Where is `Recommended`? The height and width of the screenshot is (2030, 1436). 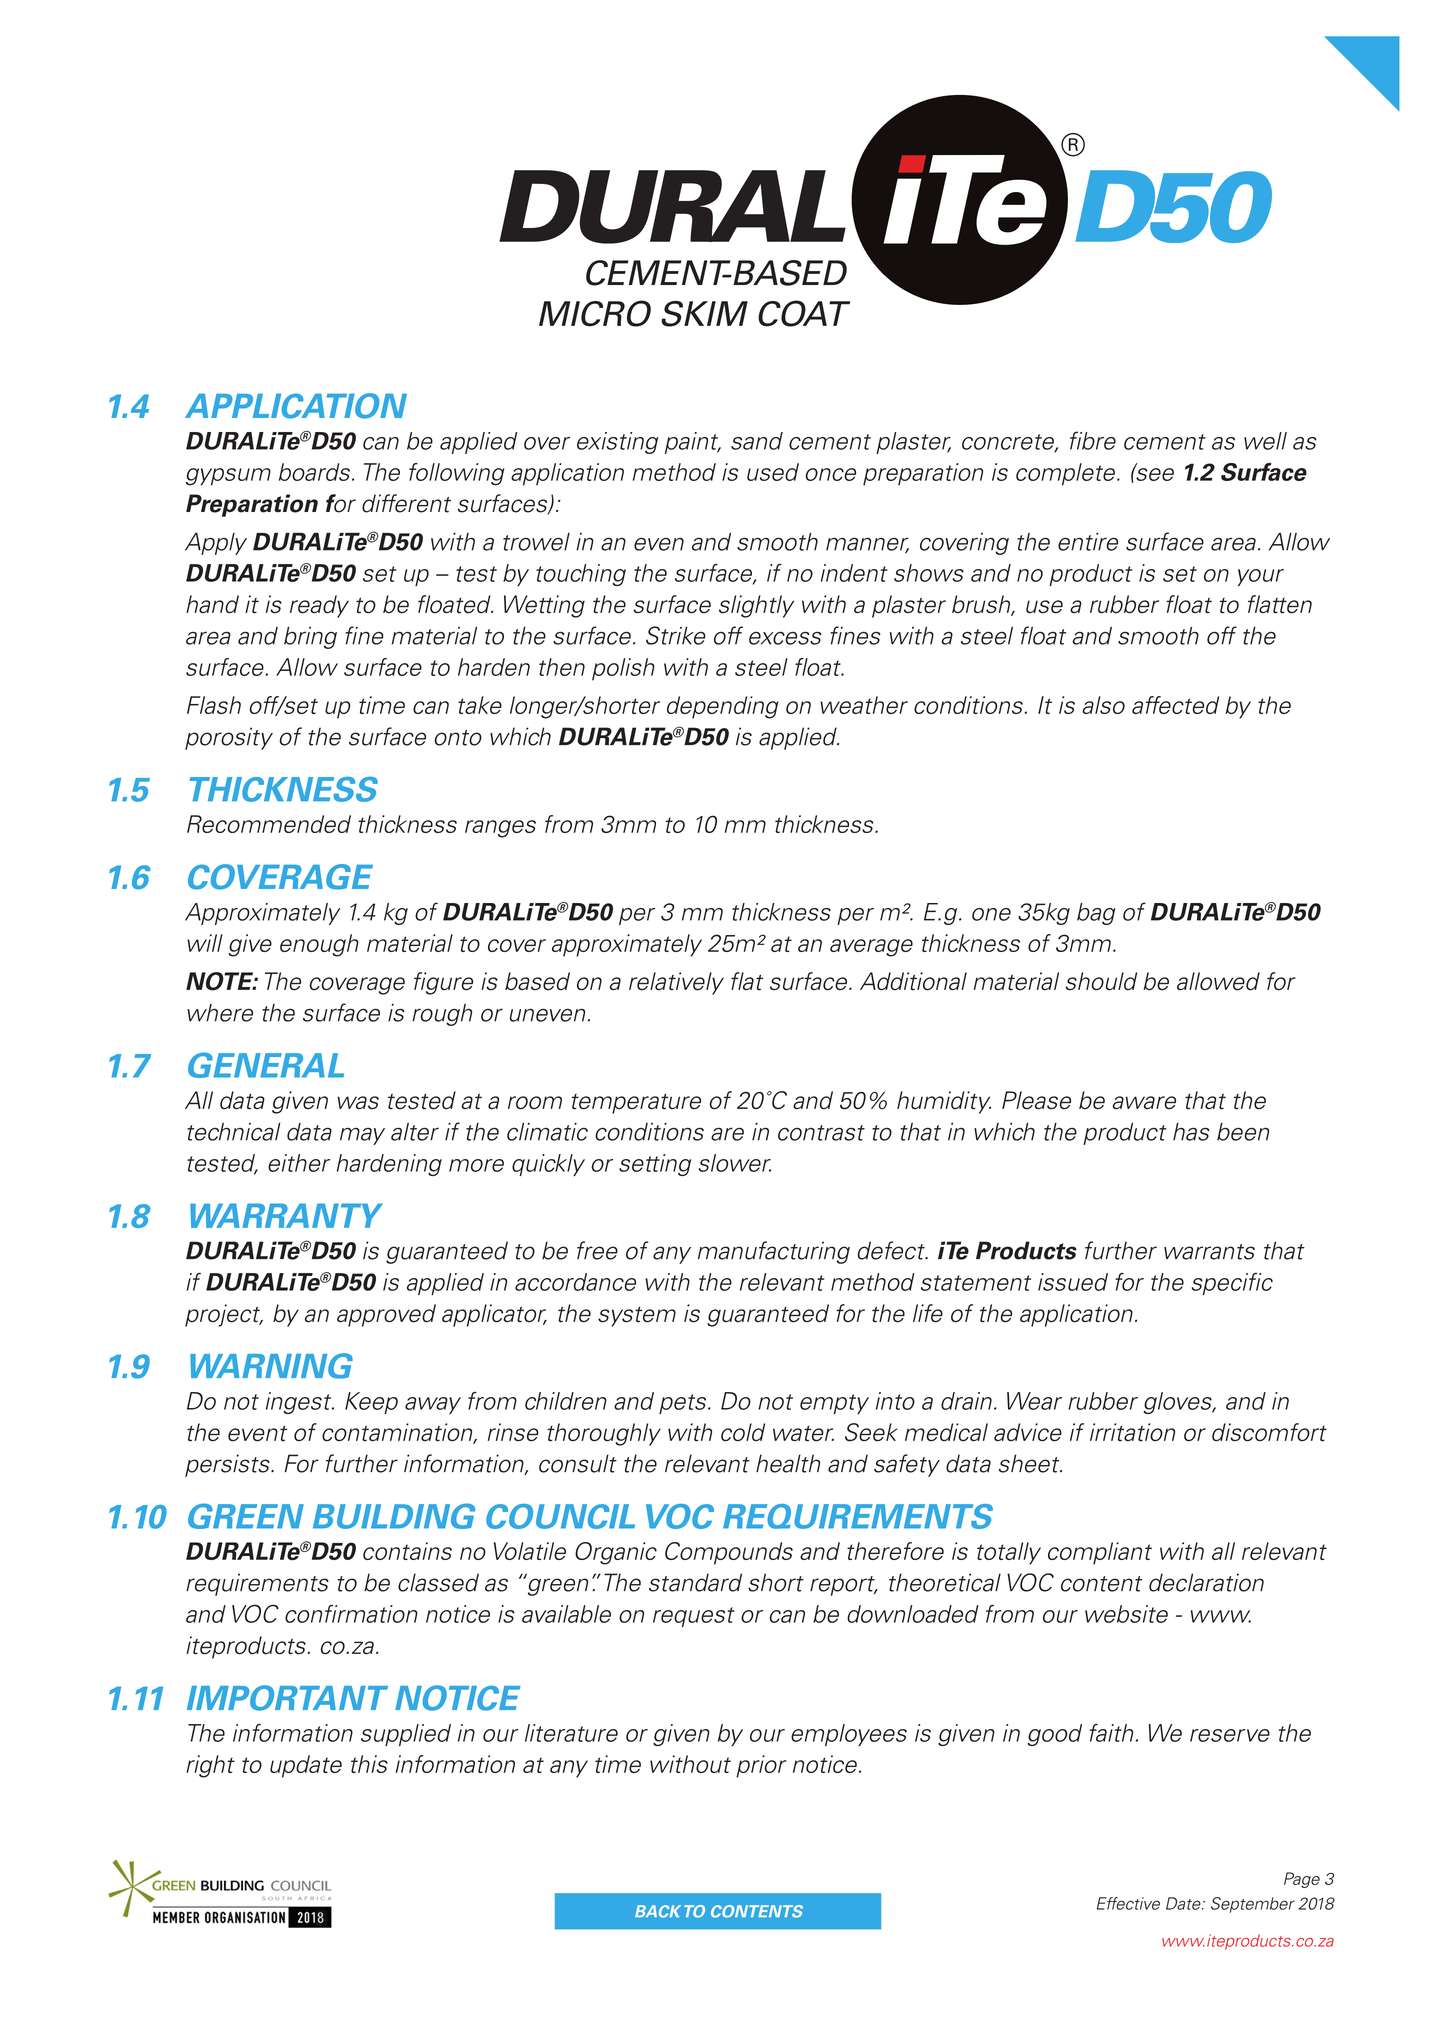
Recommended is located at coordinates (269, 824).
